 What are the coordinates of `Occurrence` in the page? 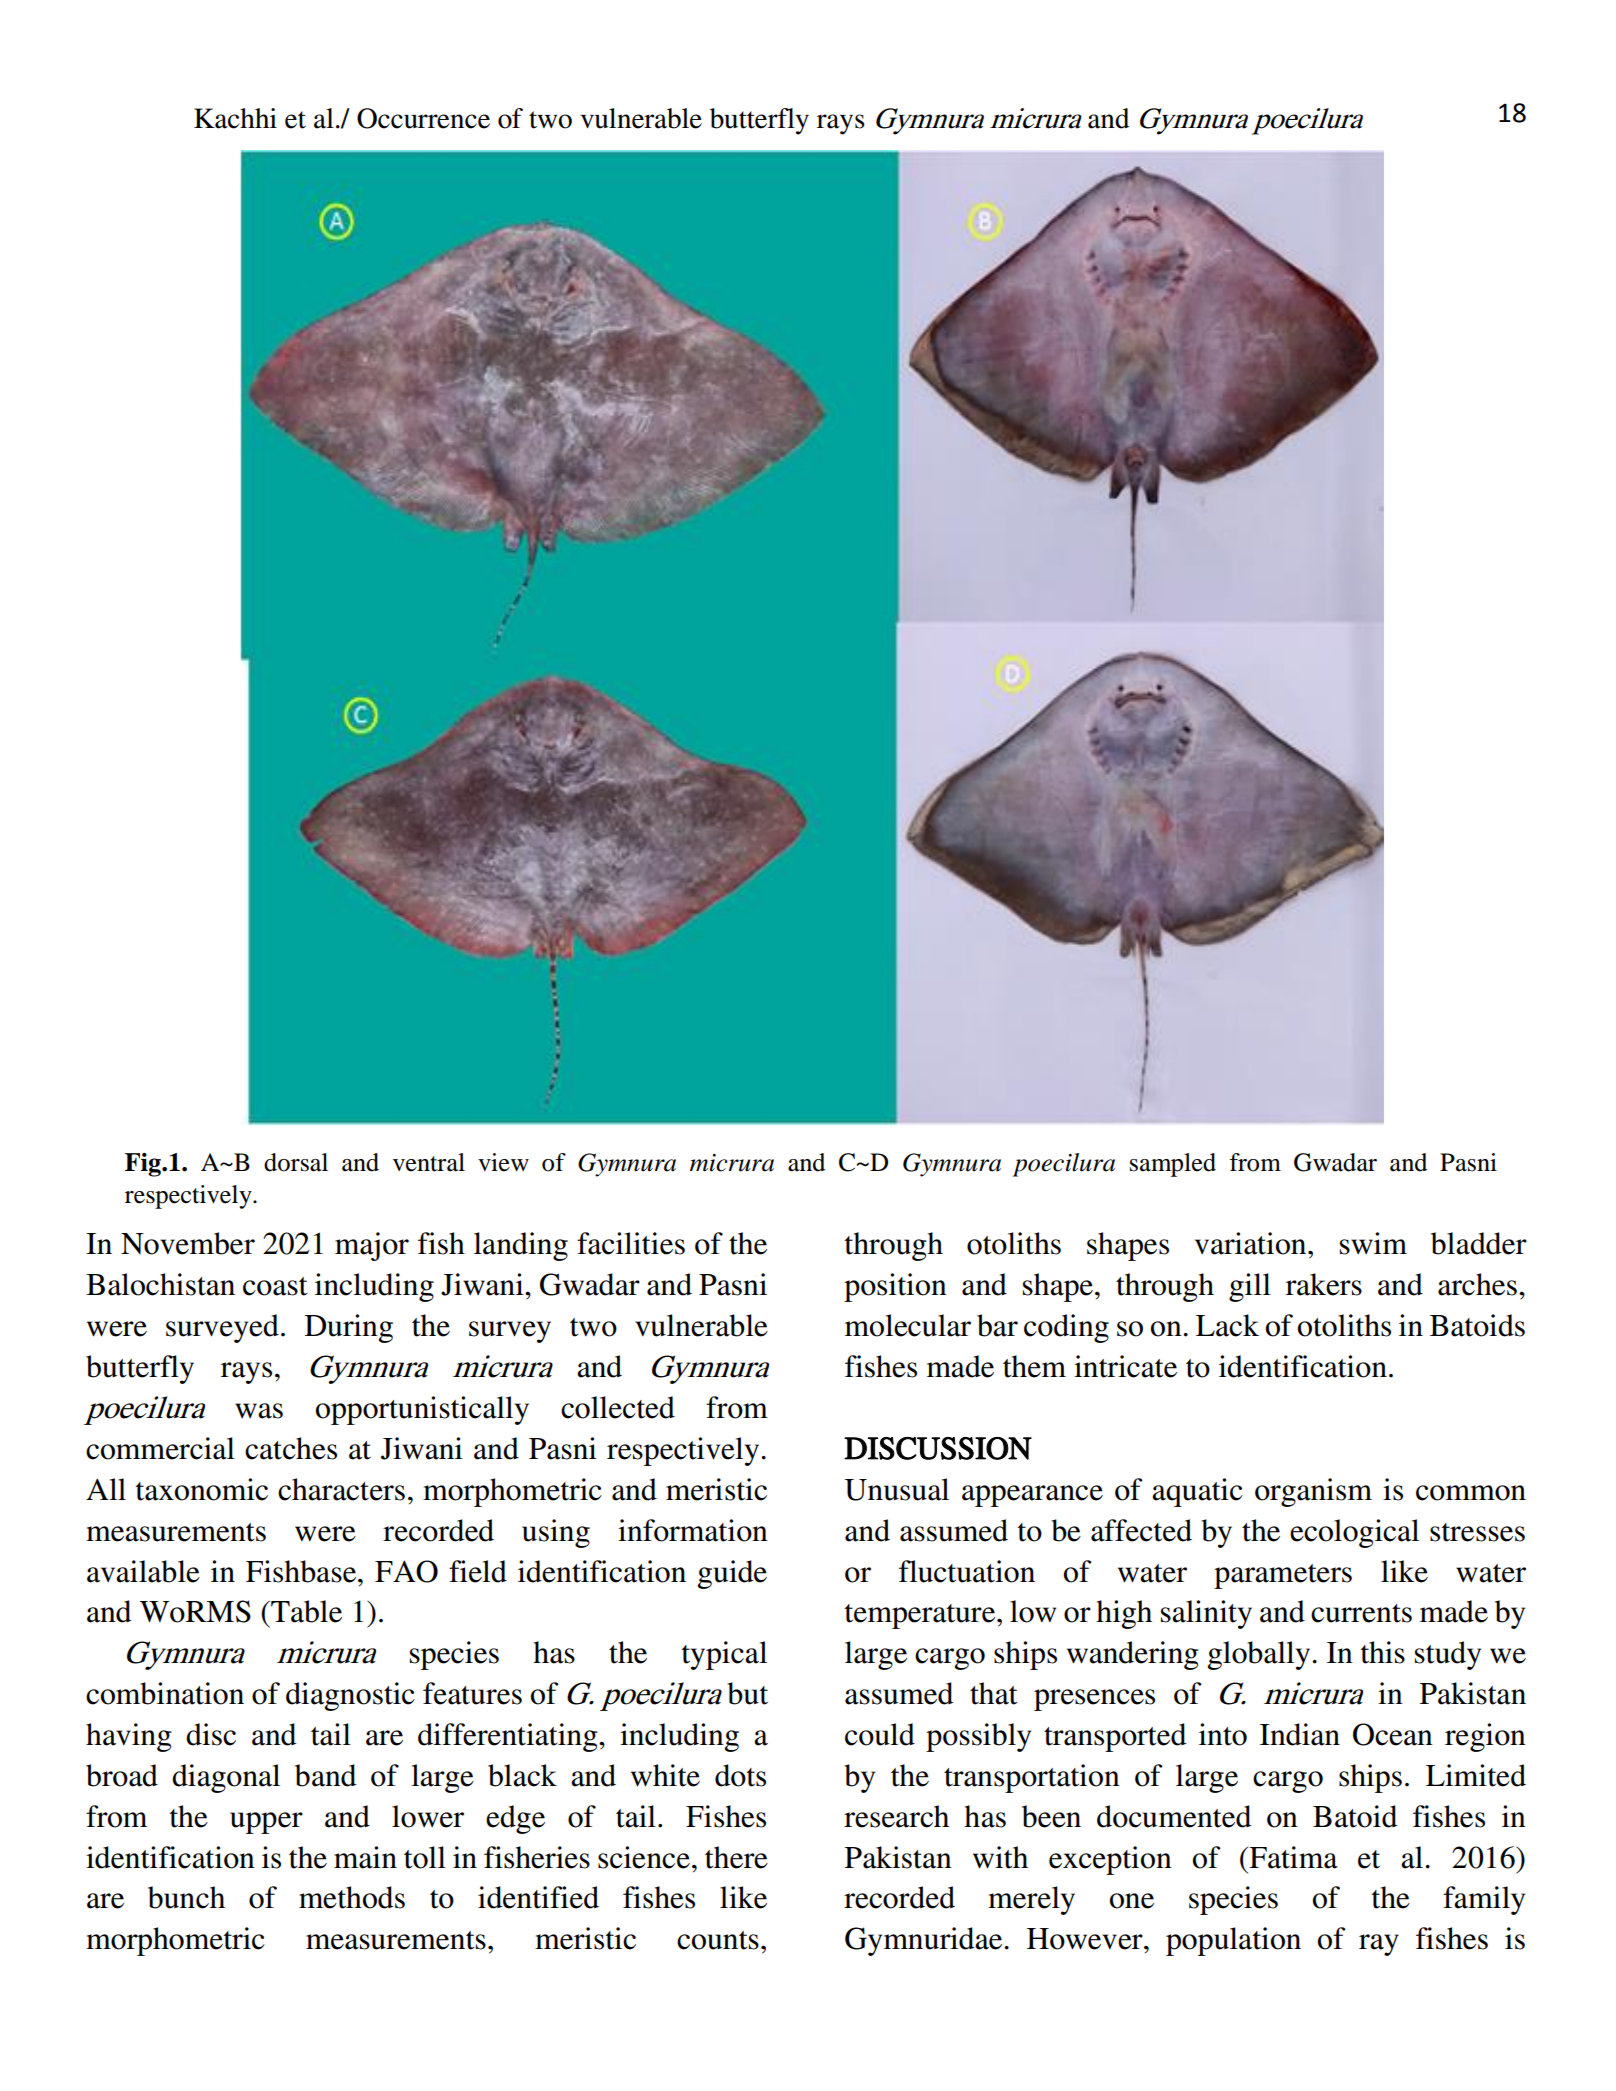 It's located at (423, 118).
